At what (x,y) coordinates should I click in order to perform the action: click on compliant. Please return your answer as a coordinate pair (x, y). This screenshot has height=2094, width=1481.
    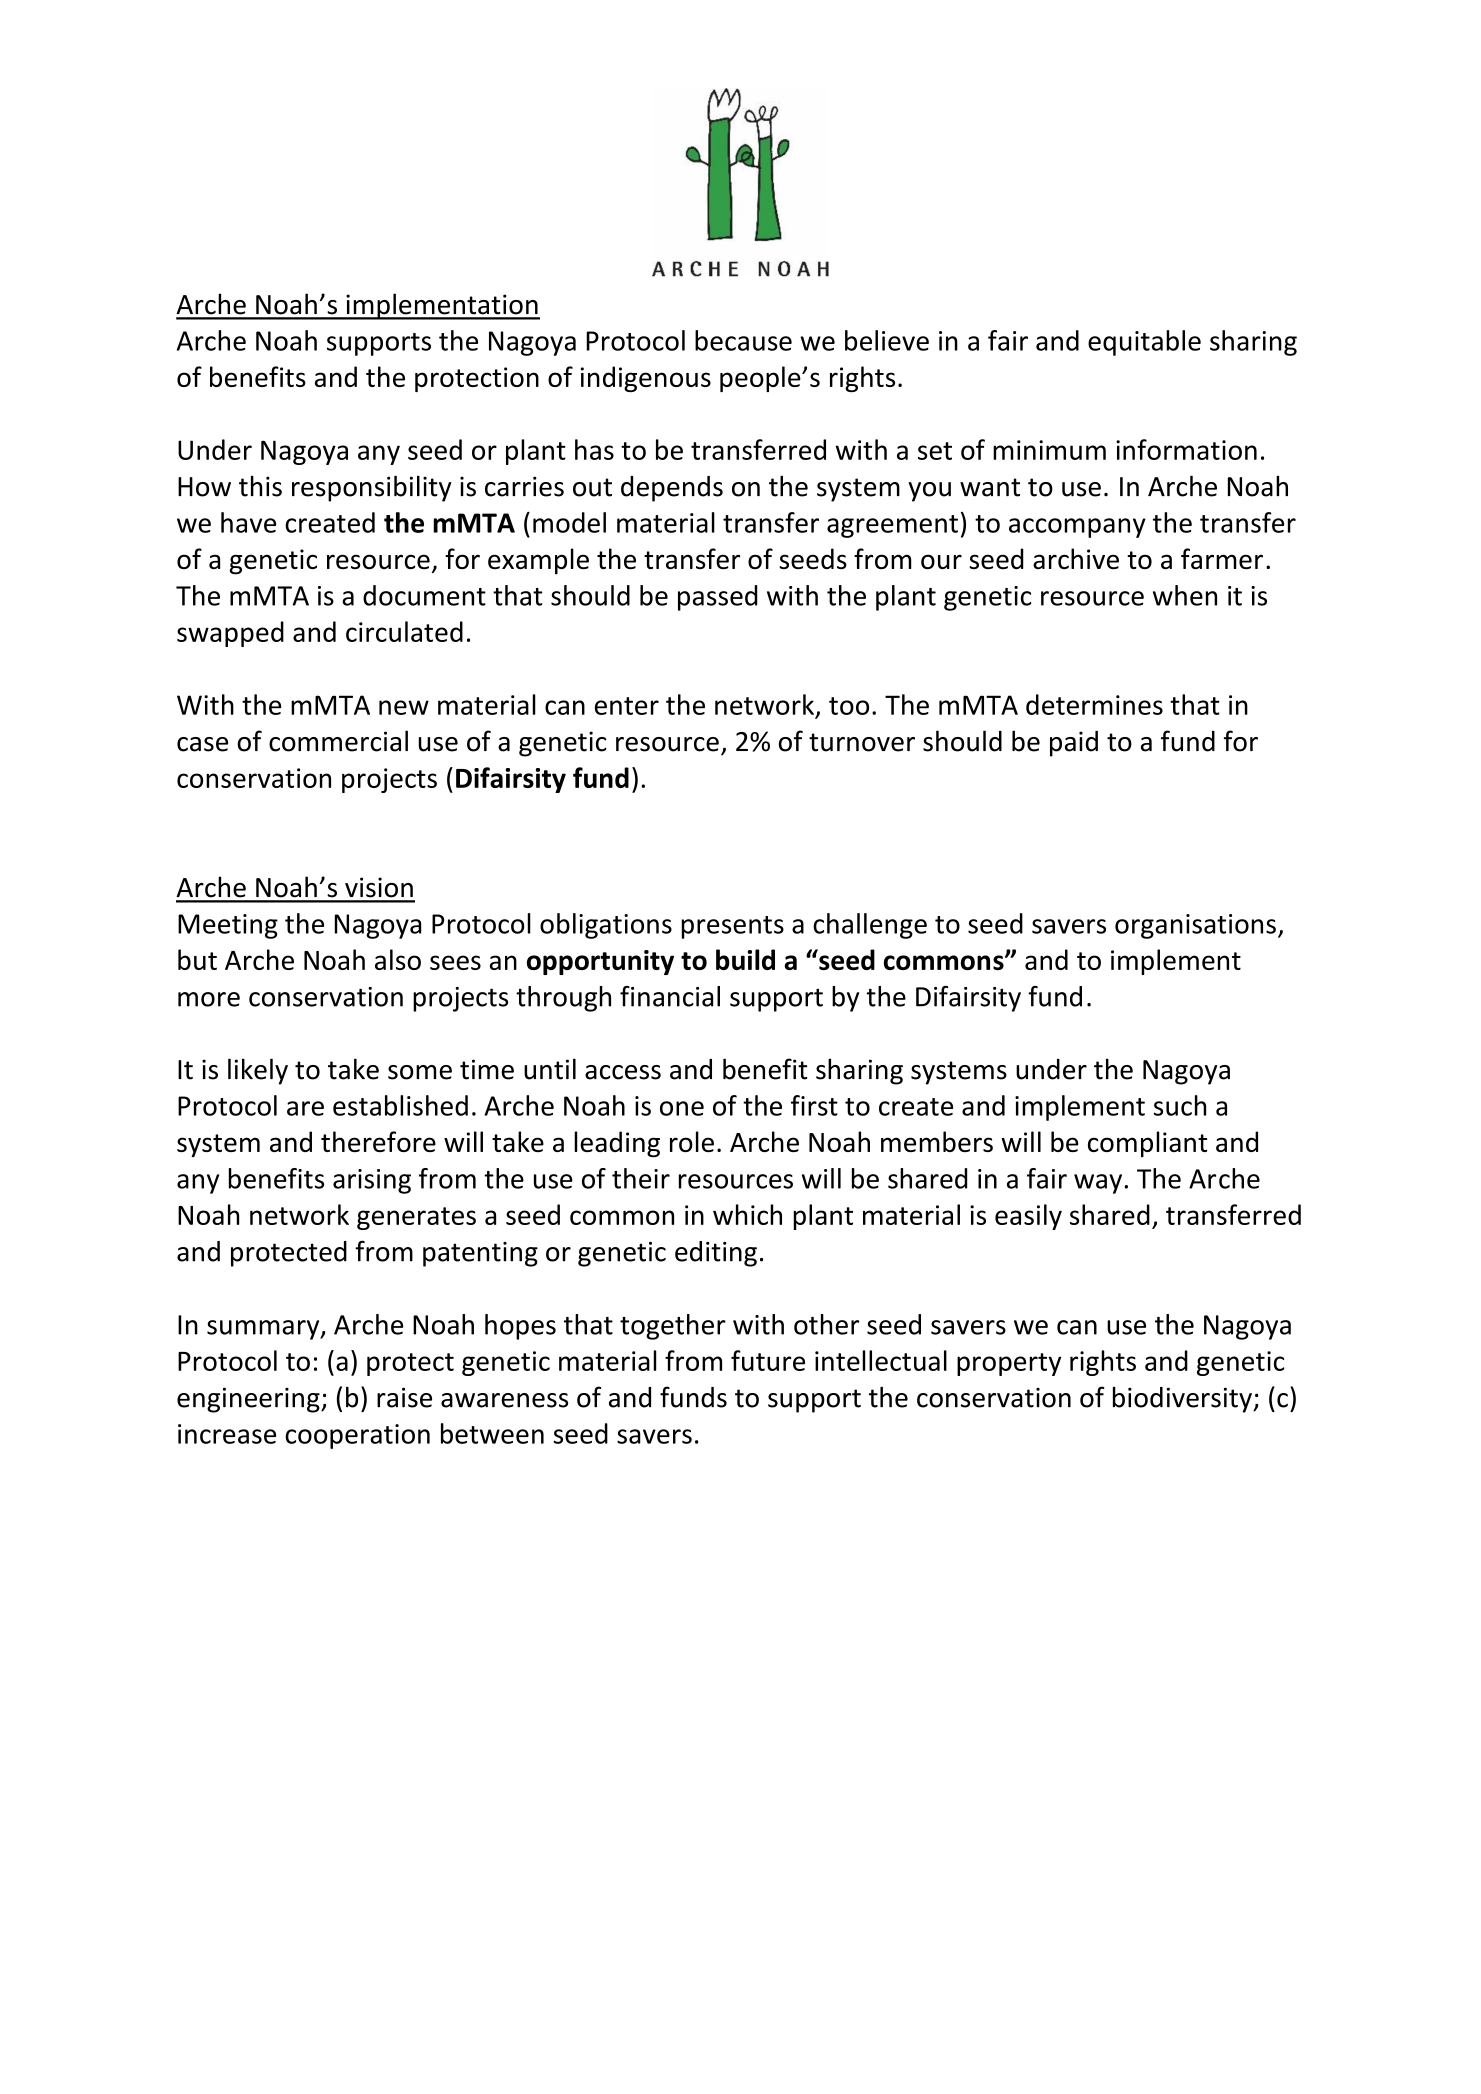
    Looking at the image, I should click on (1147, 1144).
